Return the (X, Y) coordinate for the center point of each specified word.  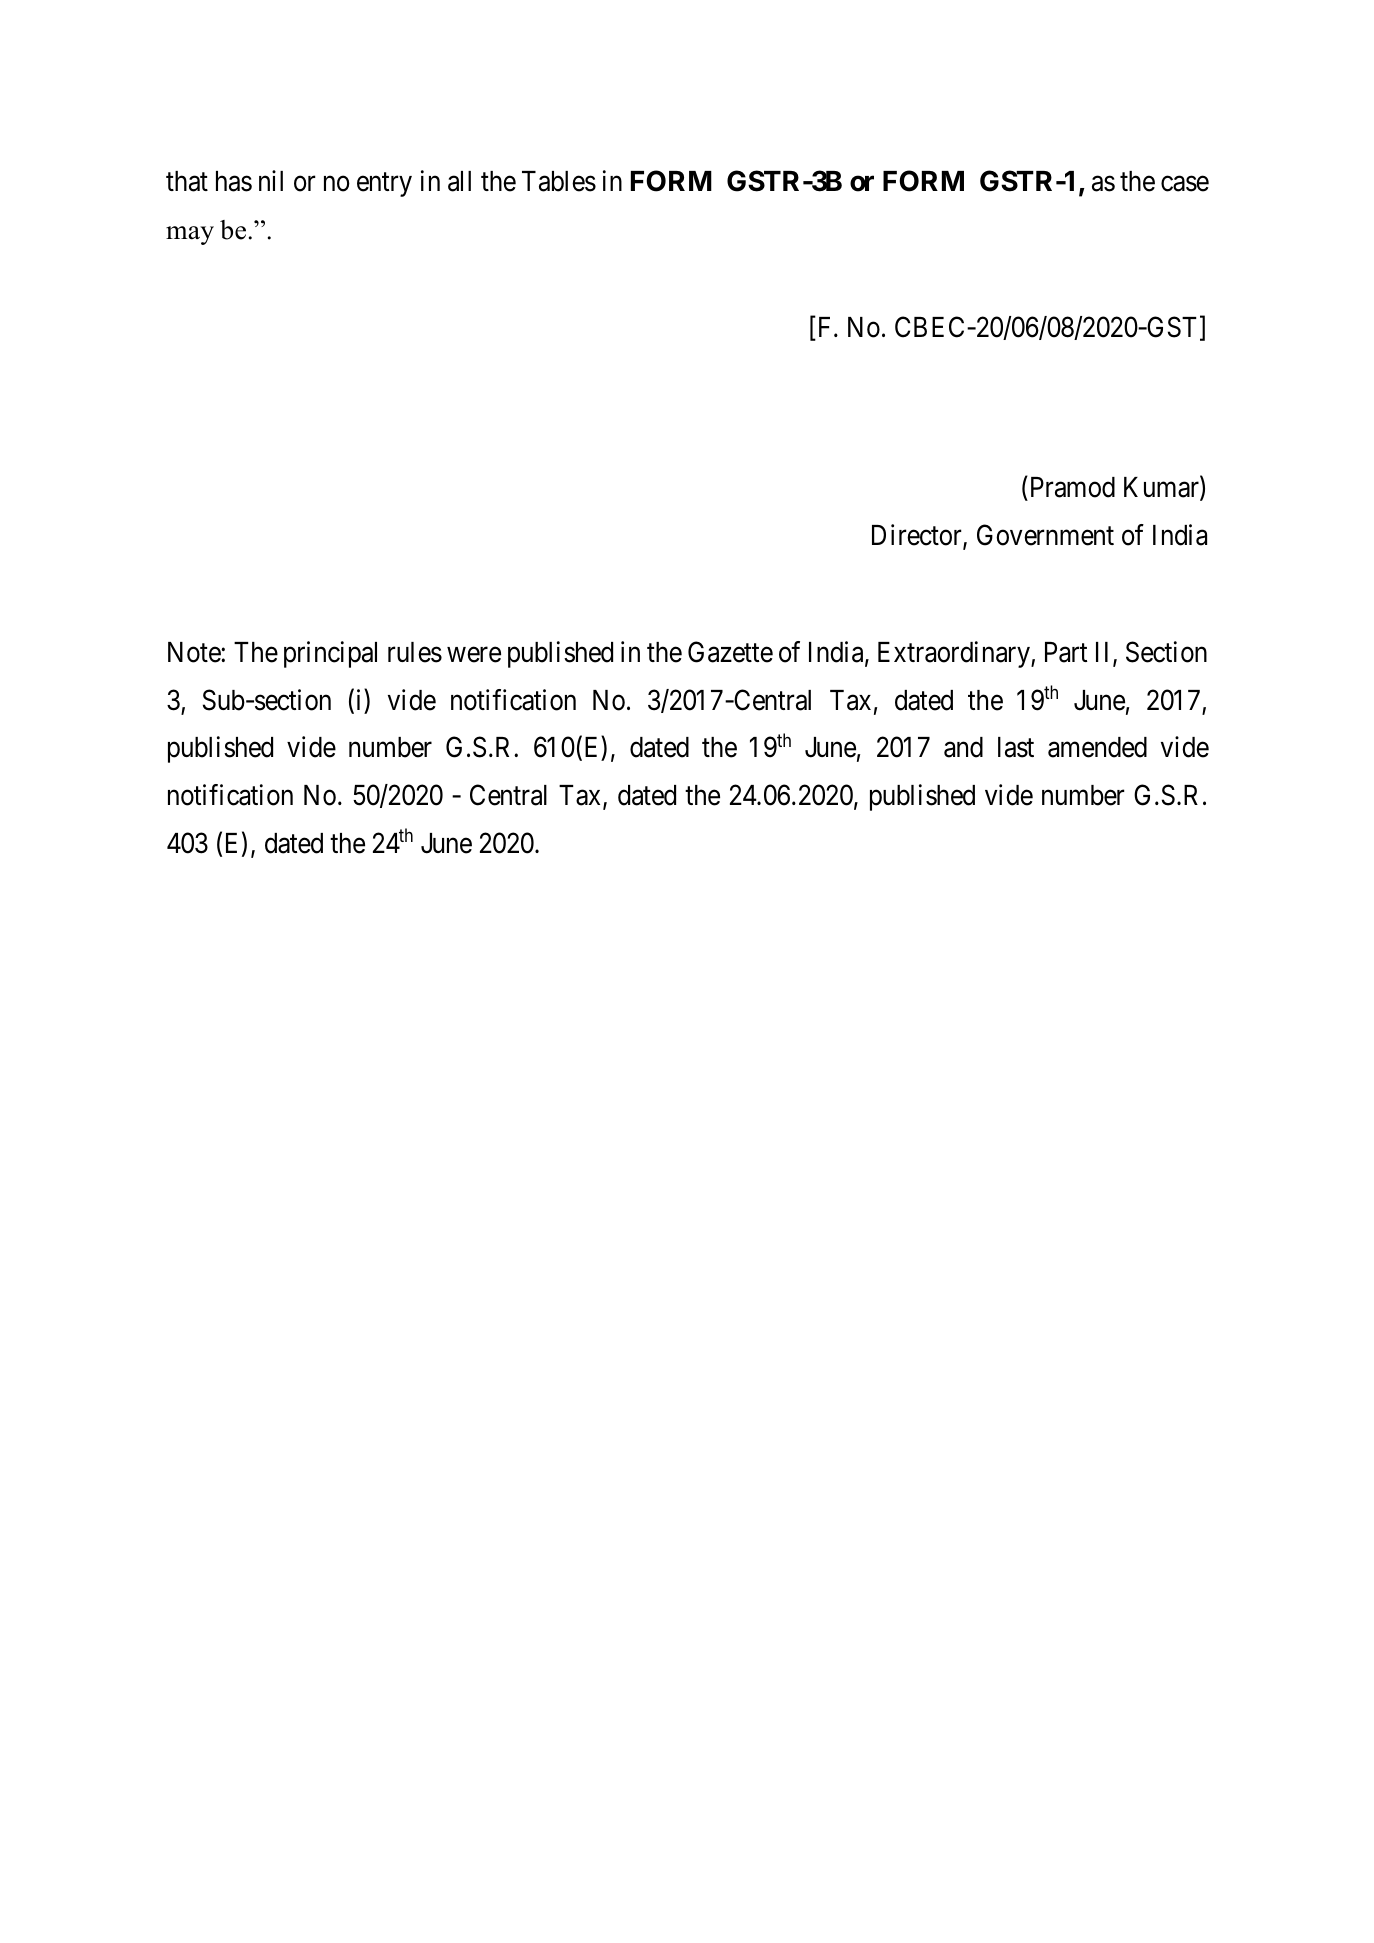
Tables (559, 181)
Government (1045, 535)
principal (330, 654)
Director (918, 537)
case (1185, 184)
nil (271, 180)
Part (1066, 652)
